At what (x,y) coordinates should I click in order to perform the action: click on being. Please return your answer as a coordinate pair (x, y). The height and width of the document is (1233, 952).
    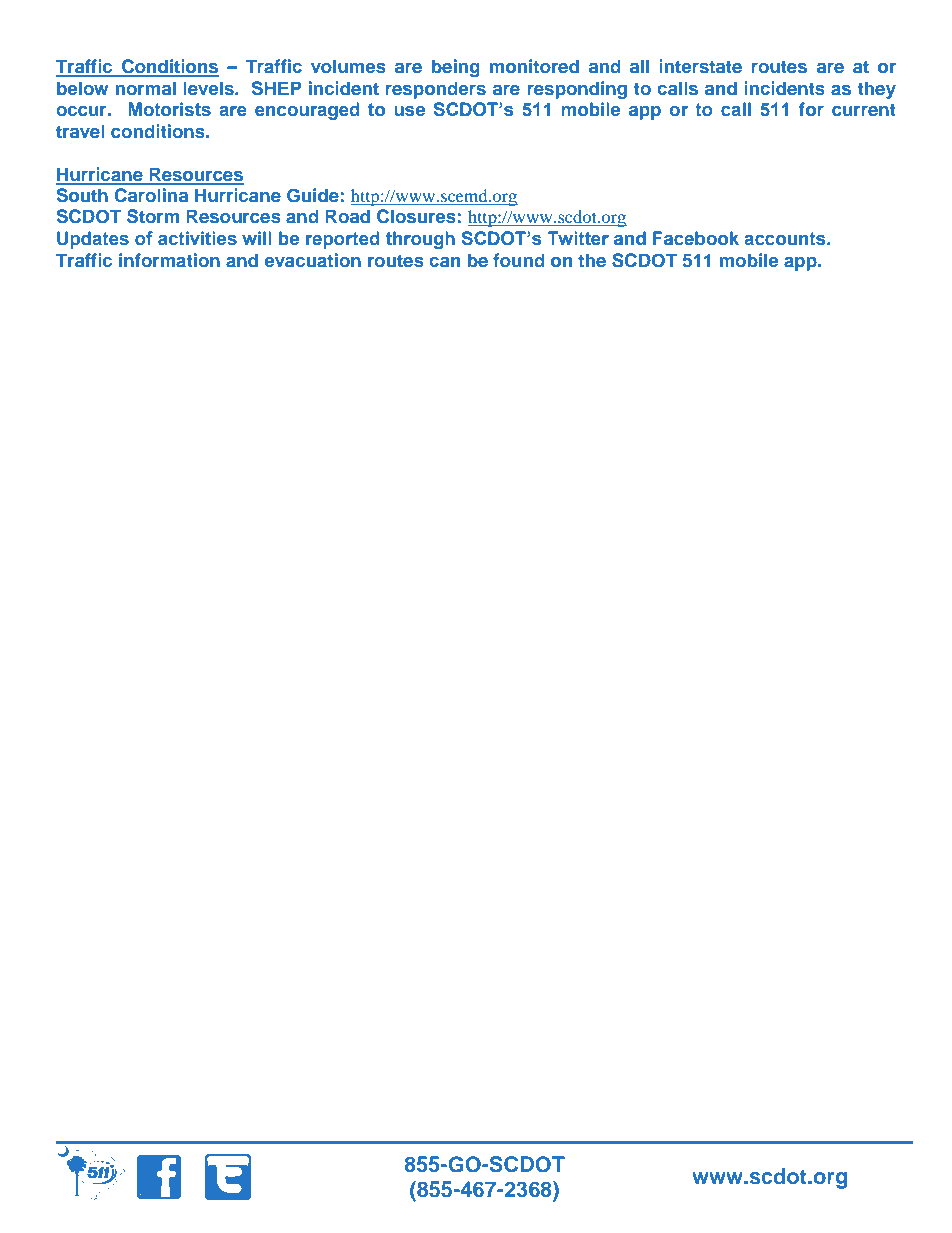
    Looking at the image, I should click on (456, 68).
